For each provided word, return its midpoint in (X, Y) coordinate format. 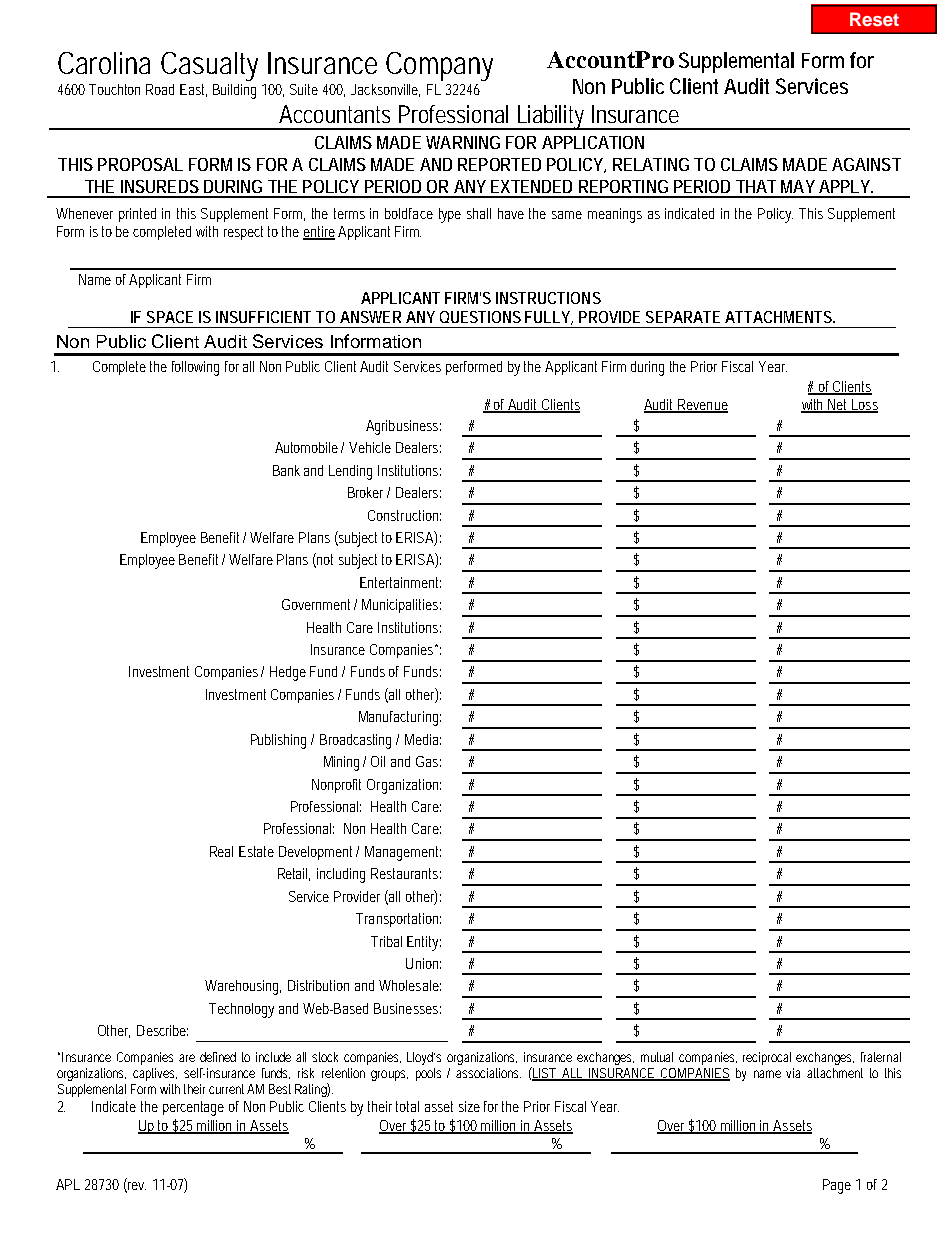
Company (439, 66)
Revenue (702, 405)
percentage (193, 1108)
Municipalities (401, 606)
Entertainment (400, 582)
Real (221, 851)
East (193, 90)
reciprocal (767, 1058)
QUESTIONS (480, 317)
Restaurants (406, 873)
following (195, 368)
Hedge (288, 673)
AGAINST (866, 164)
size (469, 1106)
